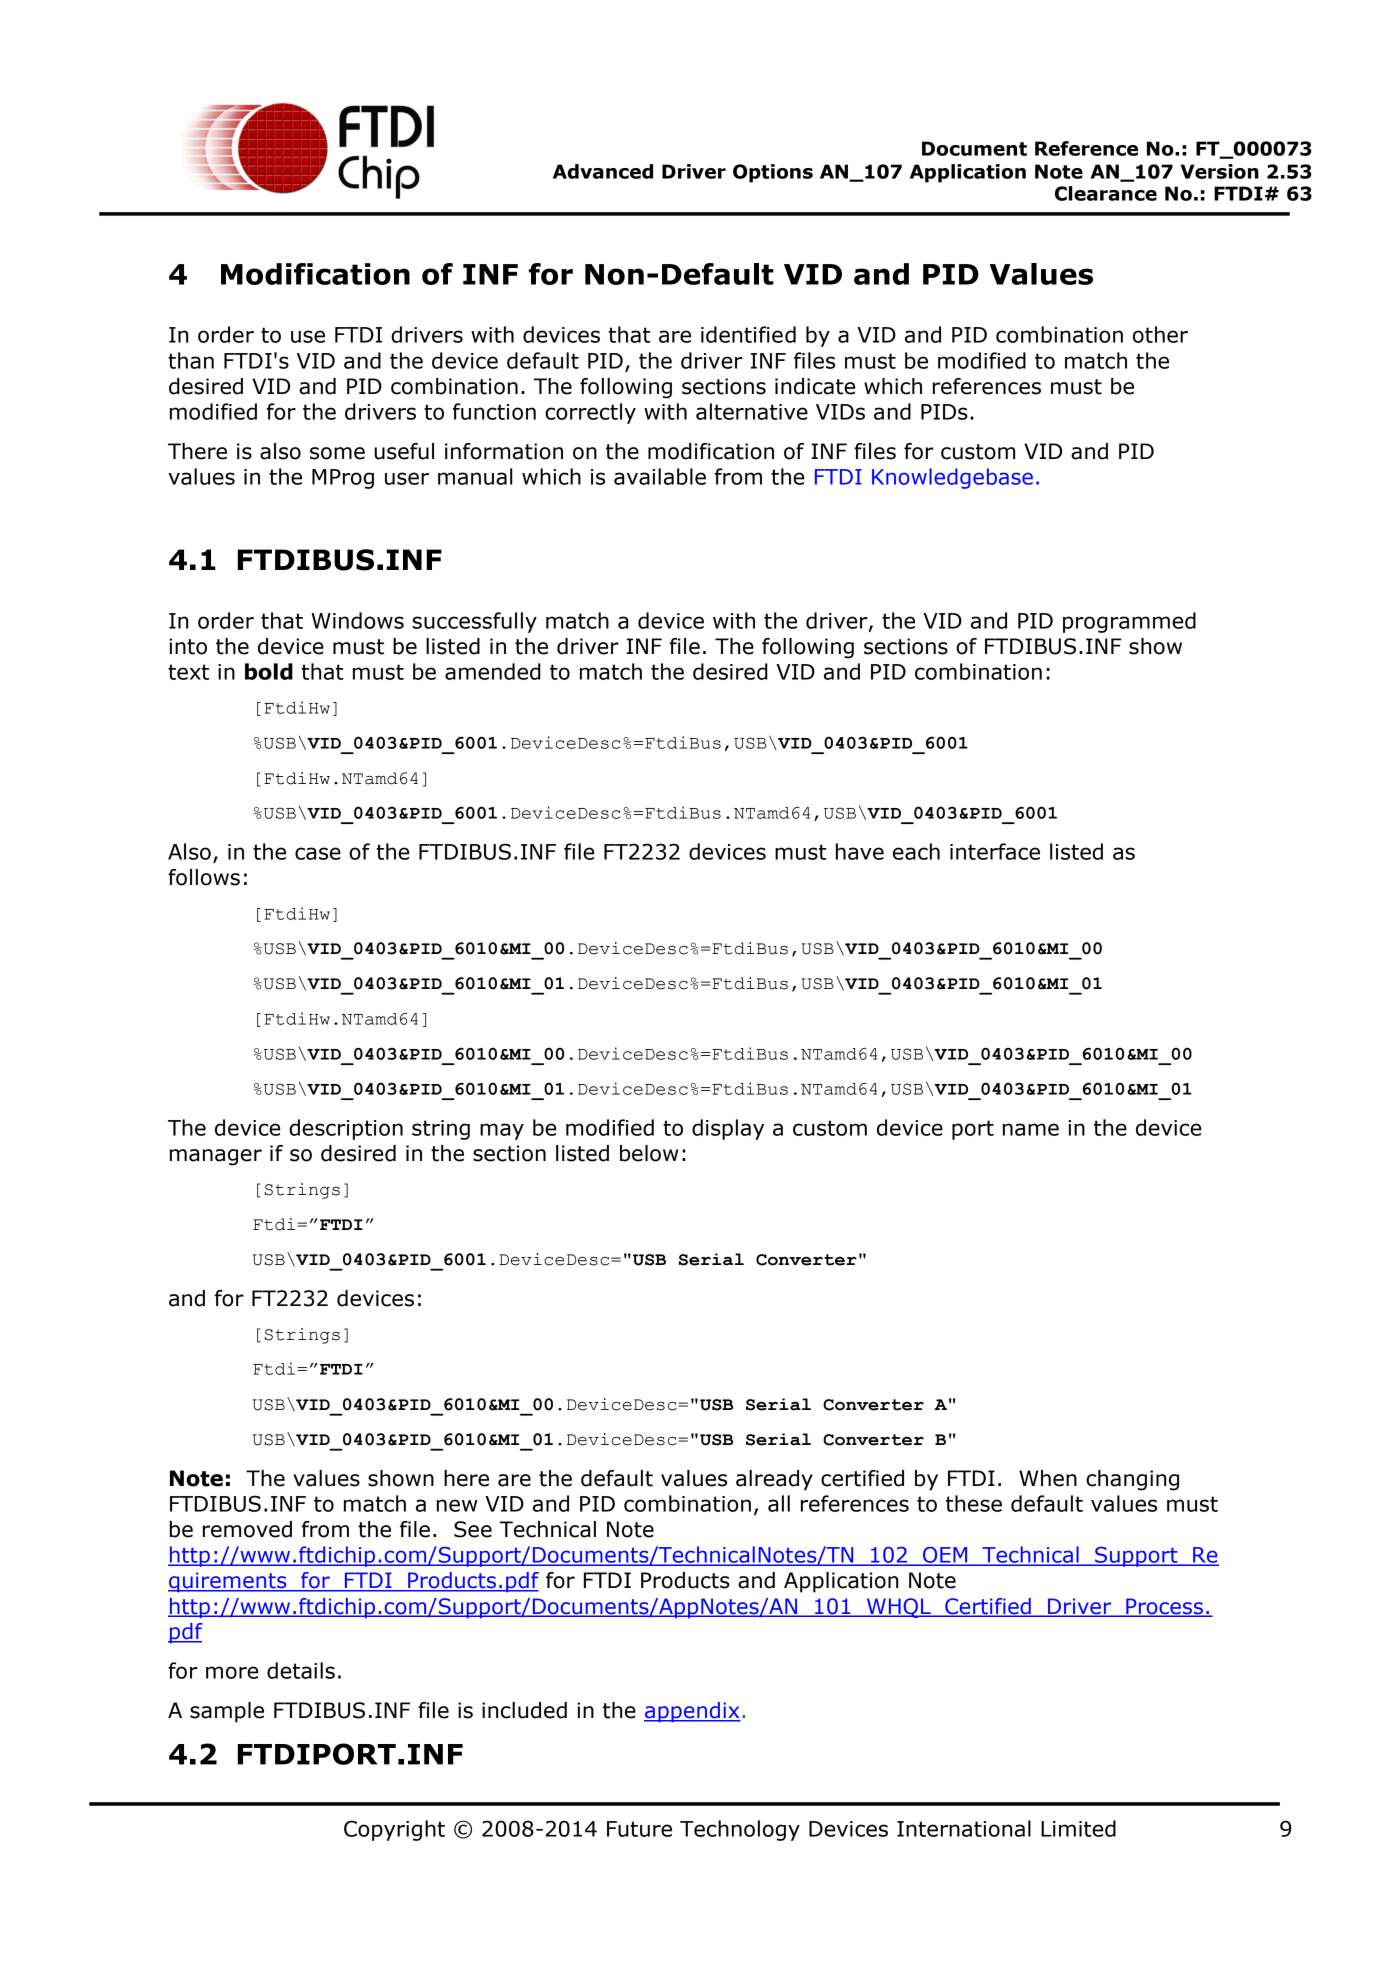 The height and width of the document is (1964, 1389). What do you see at coordinates (740, 1830) in the document?
I see `Technology` at bounding box center [740, 1830].
